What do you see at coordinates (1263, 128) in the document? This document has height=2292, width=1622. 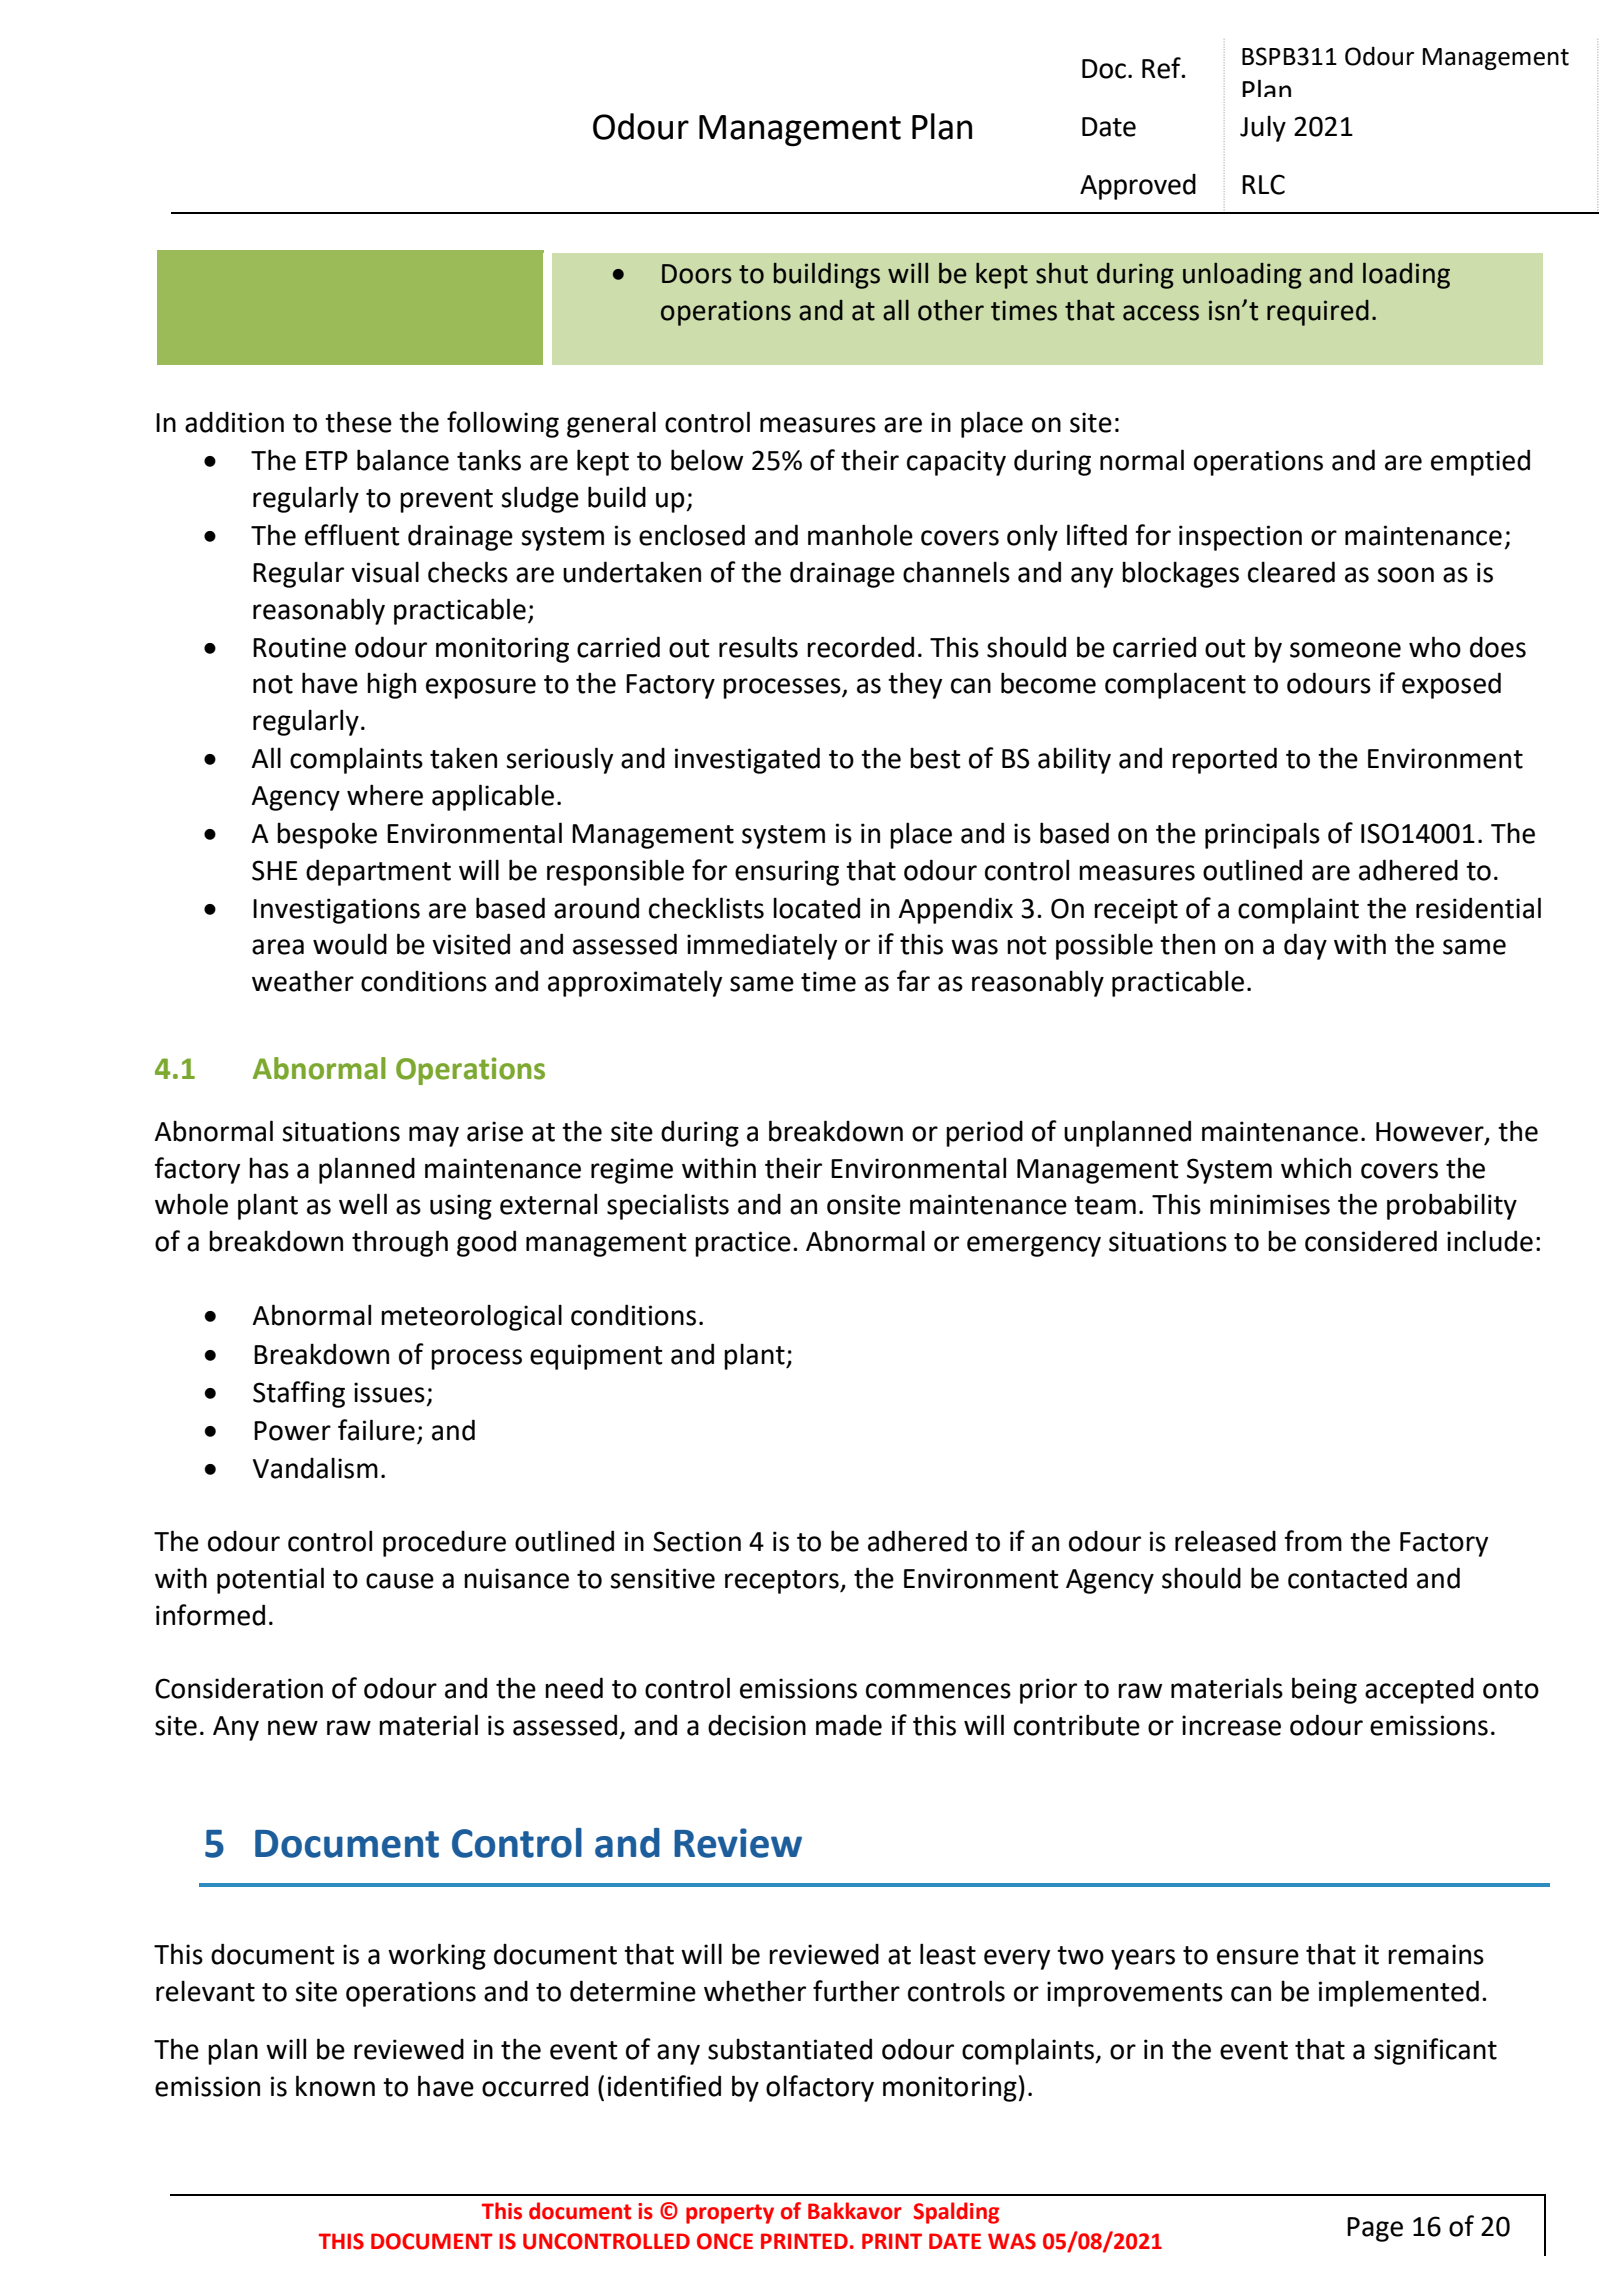 I see `July` at bounding box center [1263, 128].
